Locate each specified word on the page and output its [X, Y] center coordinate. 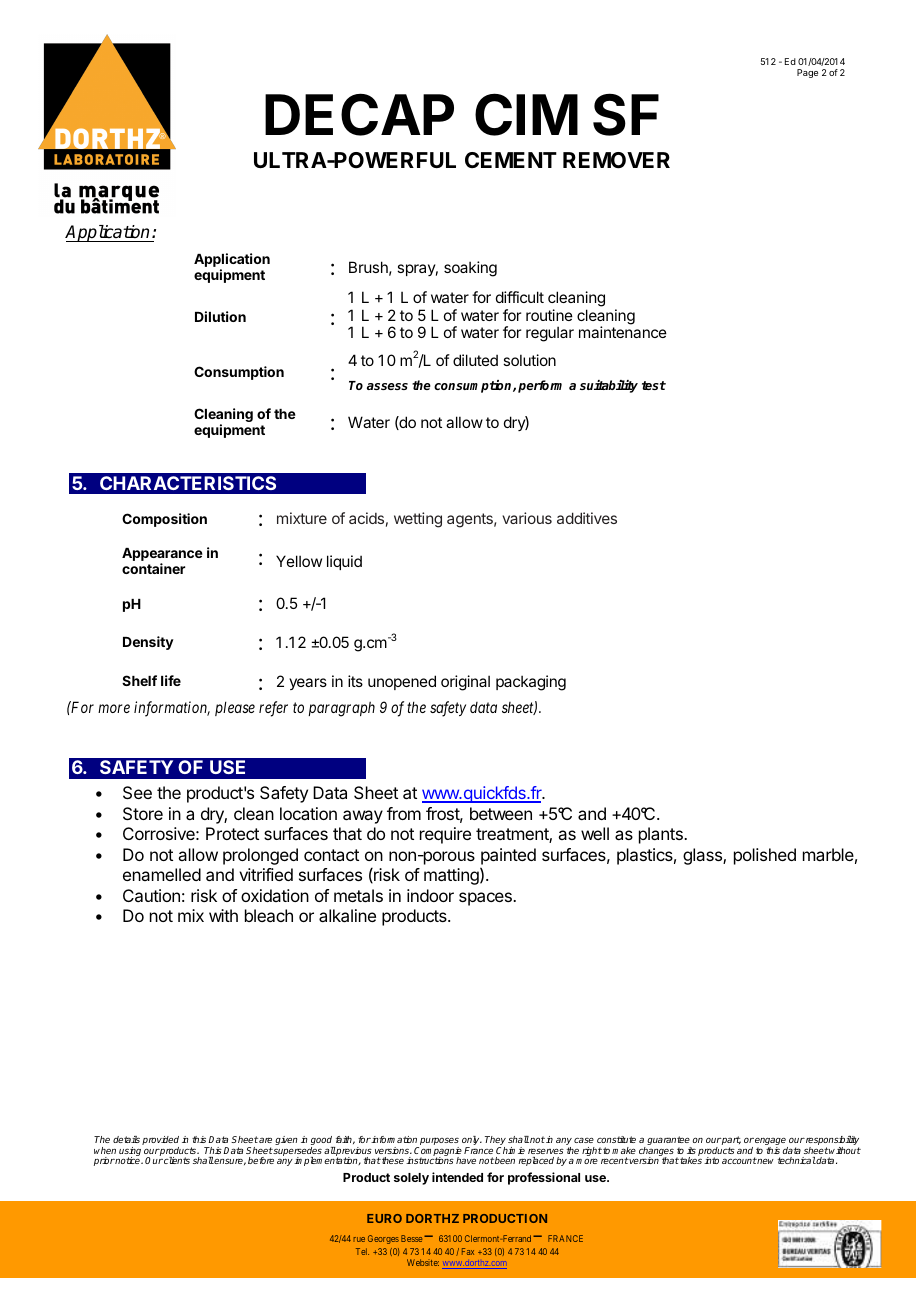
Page [807, 73]
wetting [418, 520]
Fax [468, 1251]
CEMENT [511, 160]
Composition [164, 520]
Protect [232, 833]
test [654, 385]
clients [176, 1160]
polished [765, 856]
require [445, 835]
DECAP [359, 114]
